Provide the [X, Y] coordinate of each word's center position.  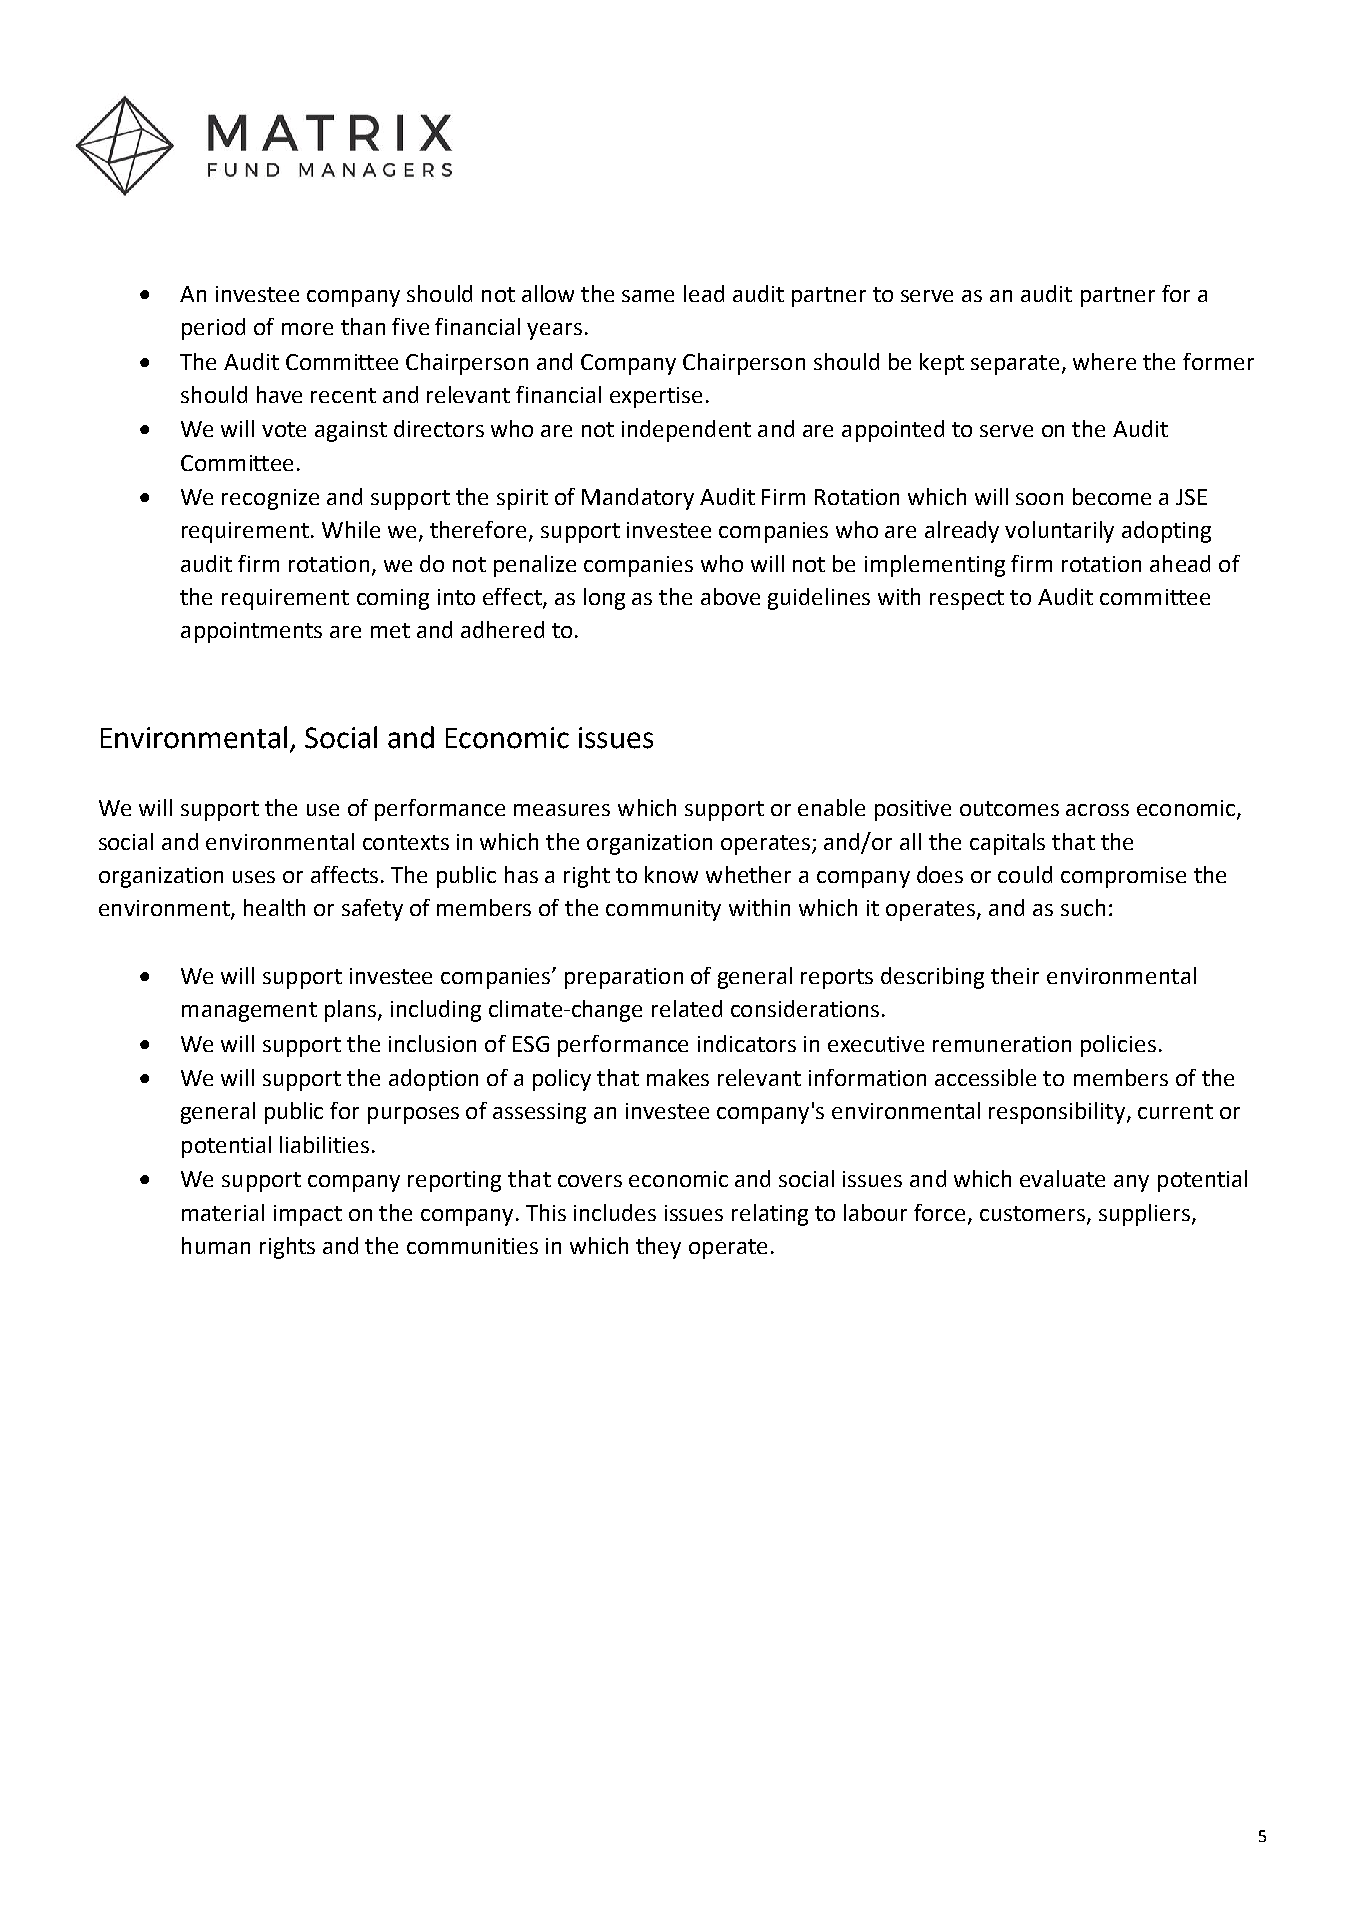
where [1104, 361]
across [1097, 810]
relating [770, 1215]
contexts [406, 842]
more [307, 329]
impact [308, 1215]
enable [831, 807]
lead [704, 293]
